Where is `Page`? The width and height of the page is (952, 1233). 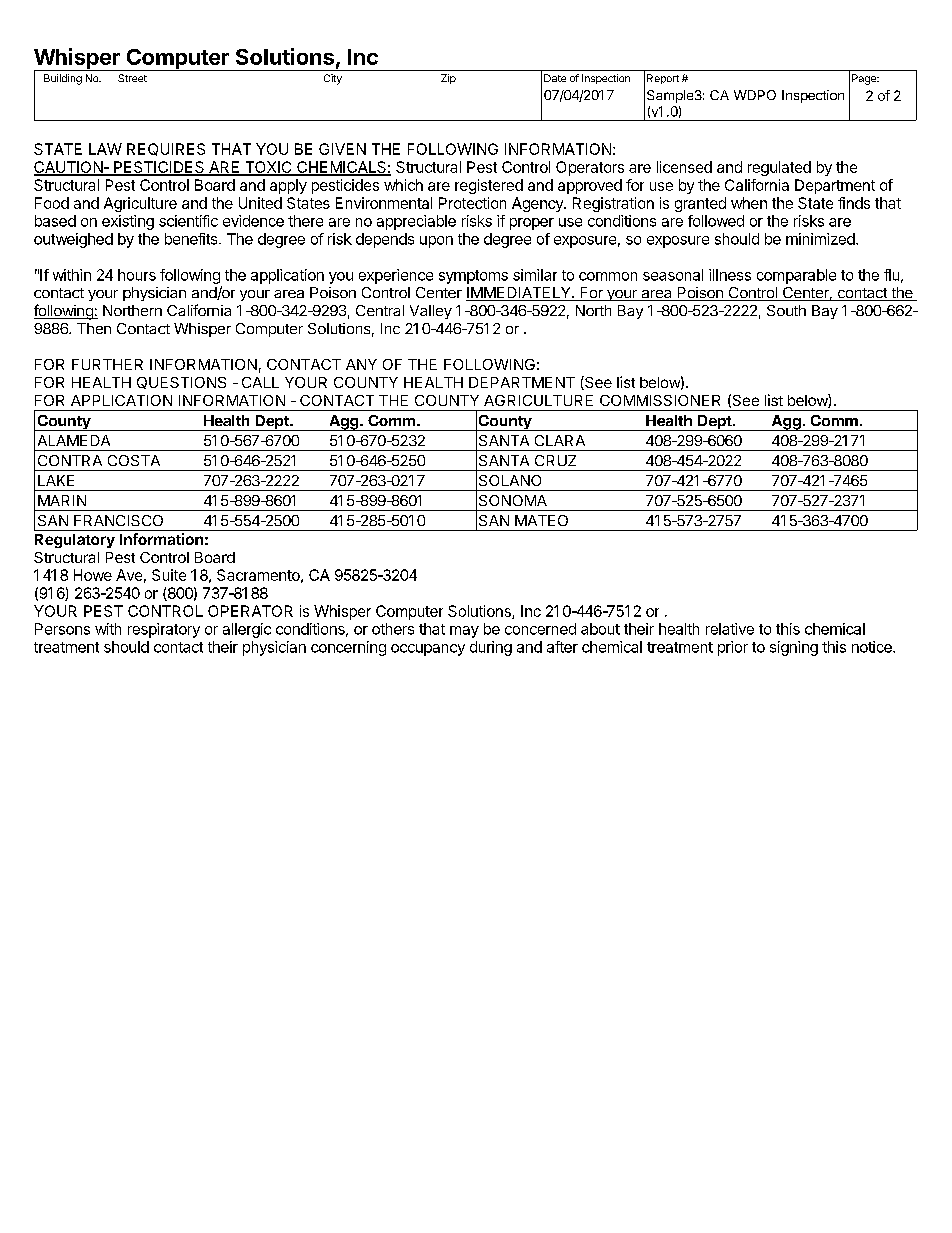 Page is located at coordinates (865, 79).
